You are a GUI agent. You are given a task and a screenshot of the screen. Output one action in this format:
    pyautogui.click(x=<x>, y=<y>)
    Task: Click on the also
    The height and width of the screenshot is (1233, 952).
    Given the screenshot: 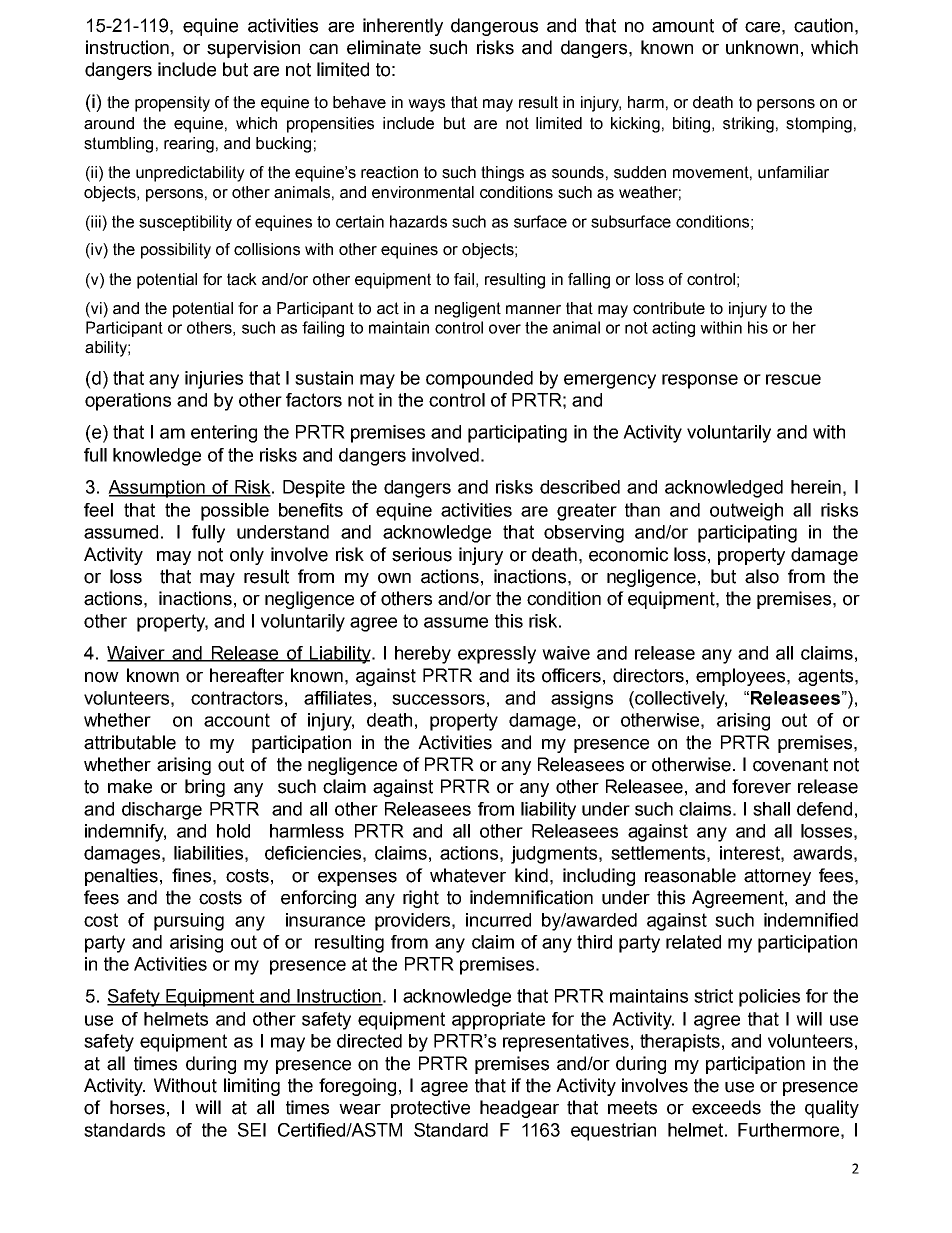 What is the action you would take?
    pyautogui.click(x=762, y=576)
